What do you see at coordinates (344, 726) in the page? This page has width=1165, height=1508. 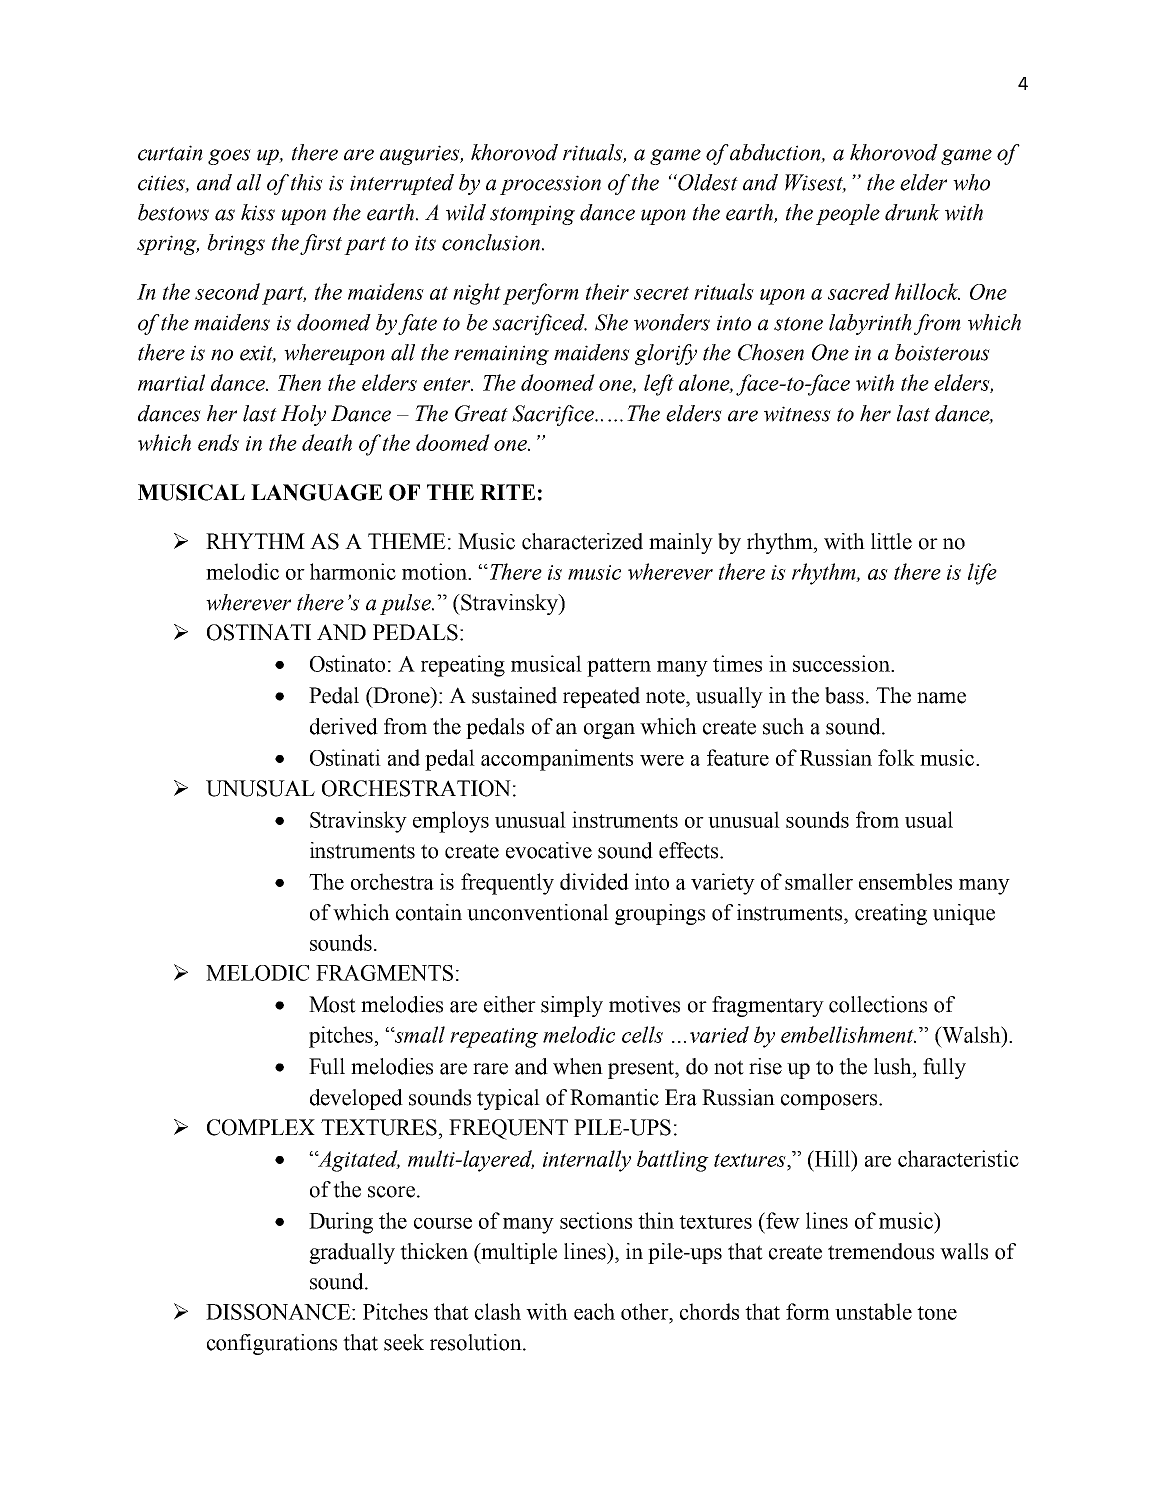 I see `derived` at bounding box center [344, 726].
